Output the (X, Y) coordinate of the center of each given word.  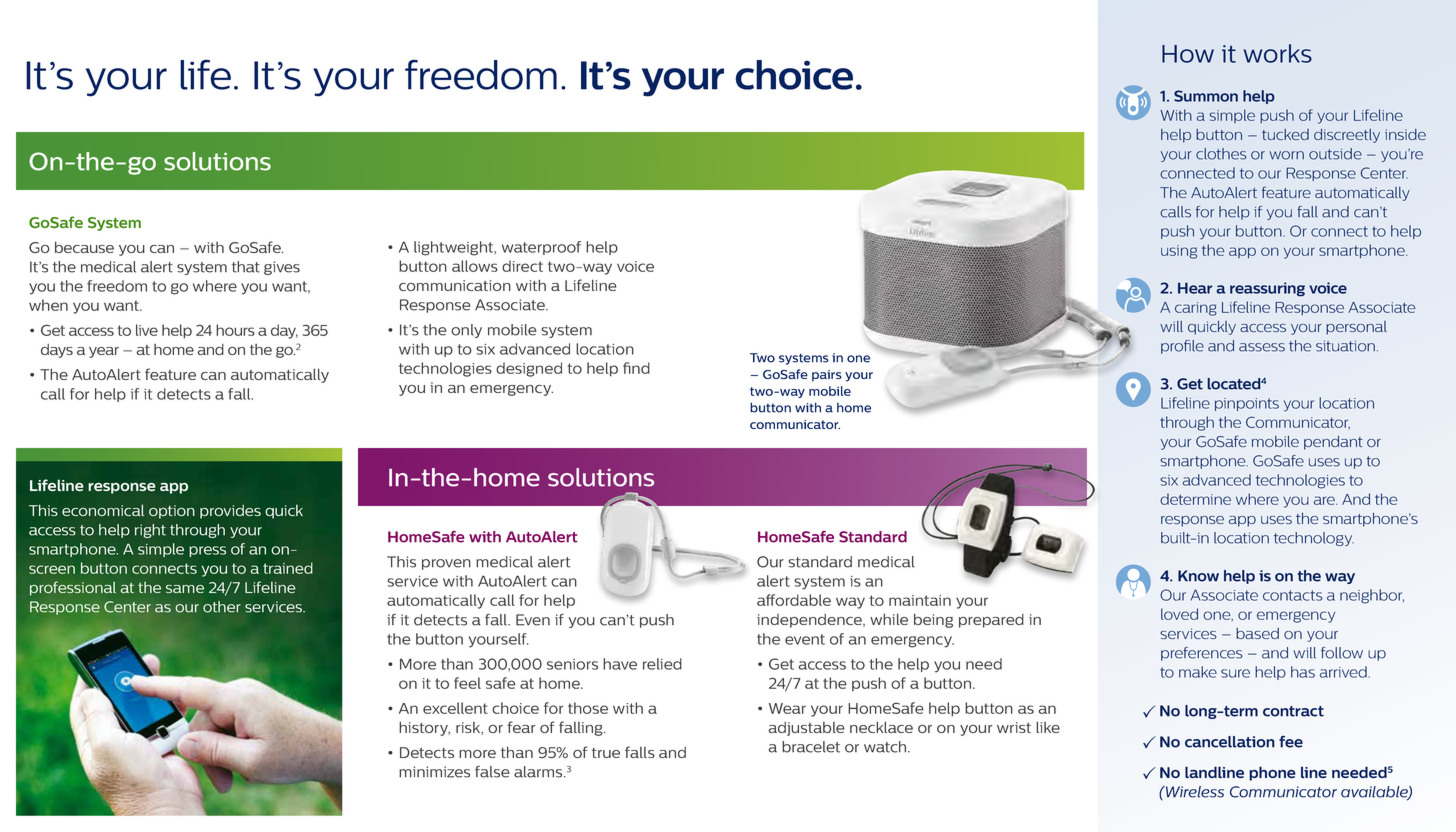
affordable (794, 600)
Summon (1206, 96)
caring (1196, 309)
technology (1314, 539)
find (636, 368)
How (1188, 54)
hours (235, 330)
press (207, 551)
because (84, 247)
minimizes (434, 772)
